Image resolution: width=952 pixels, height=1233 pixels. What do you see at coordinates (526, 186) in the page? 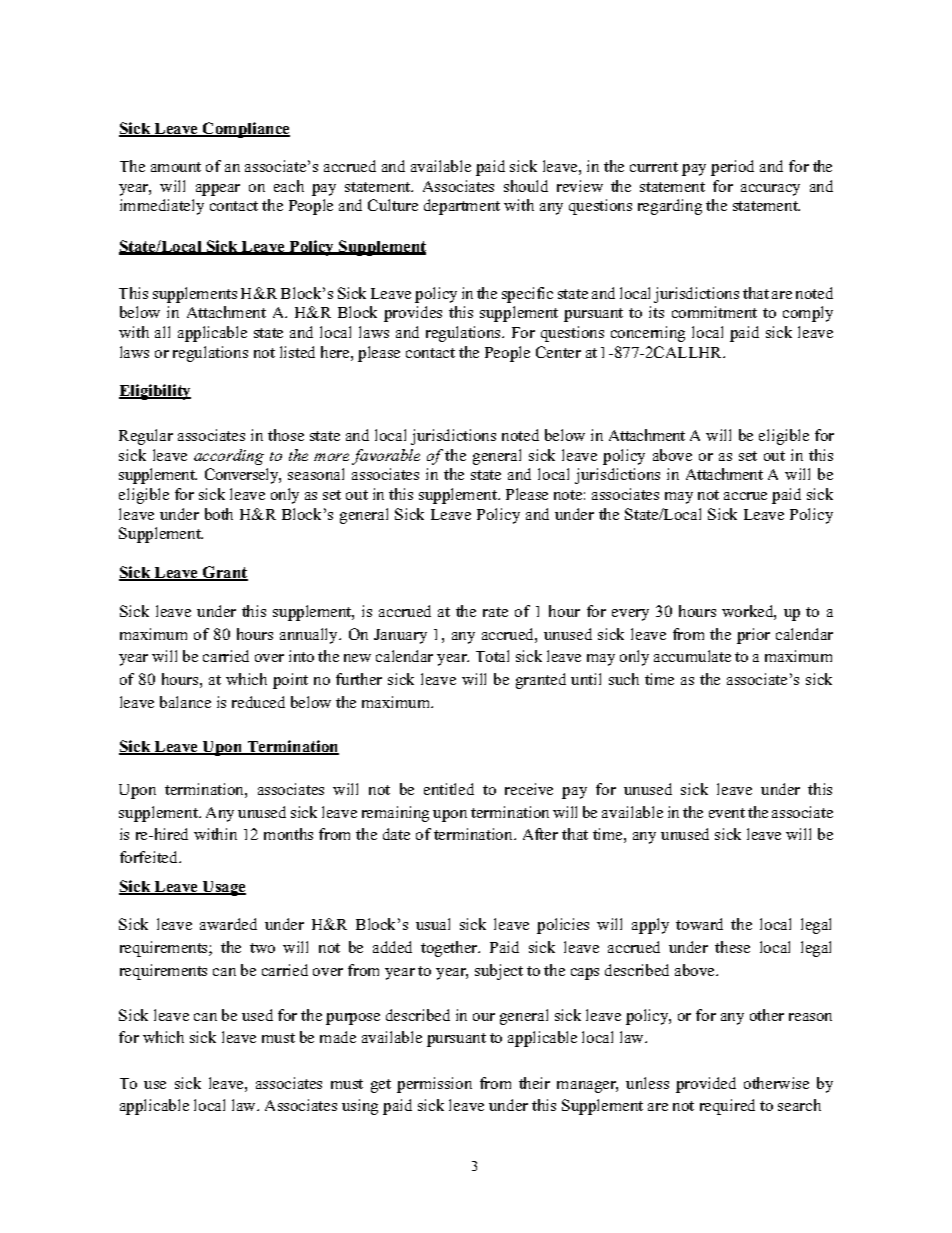
I see `should` at bounding box center [526, 186].
